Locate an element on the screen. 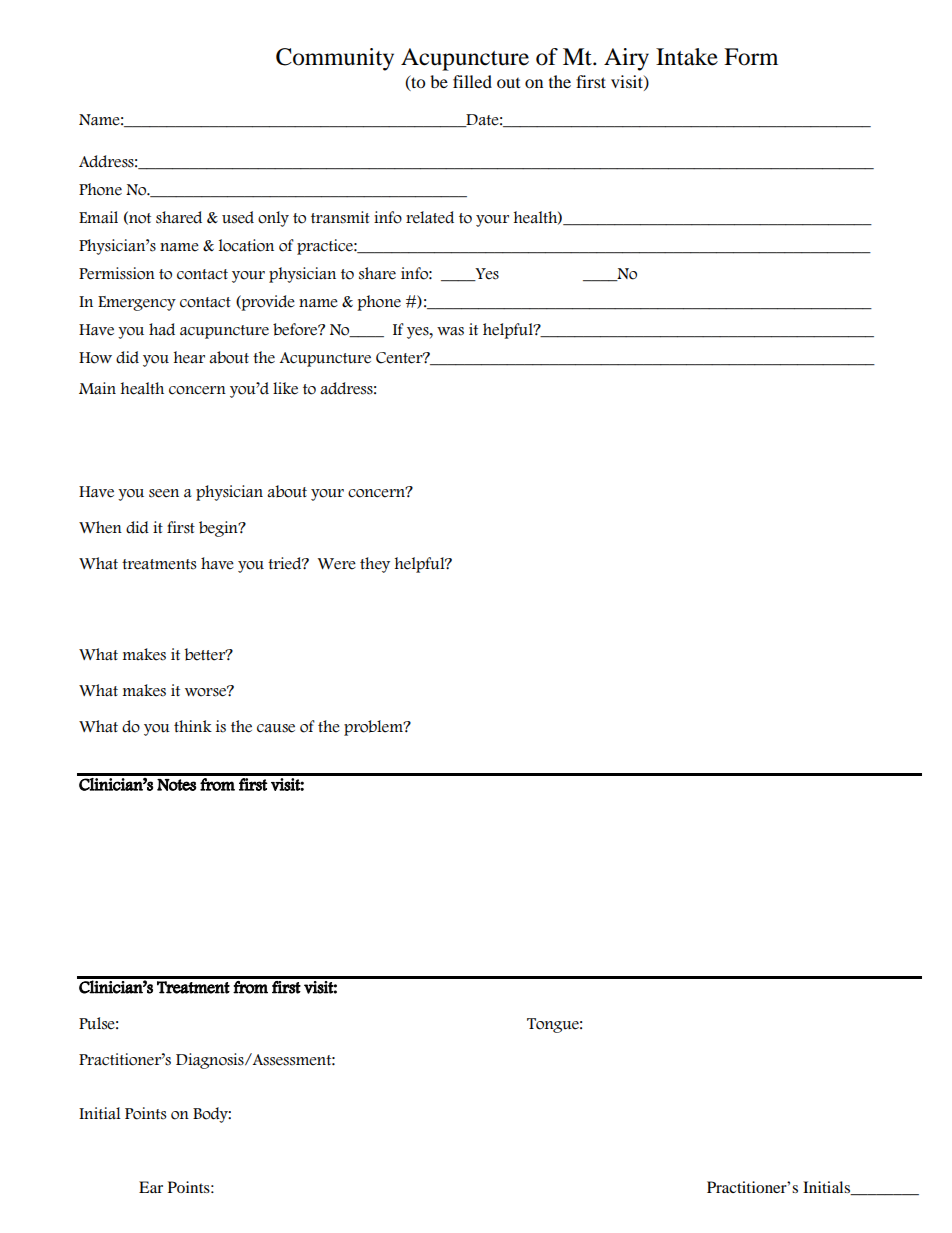 This screenshot has height=1233, width=952. they is located at coordinates (375, 565).
